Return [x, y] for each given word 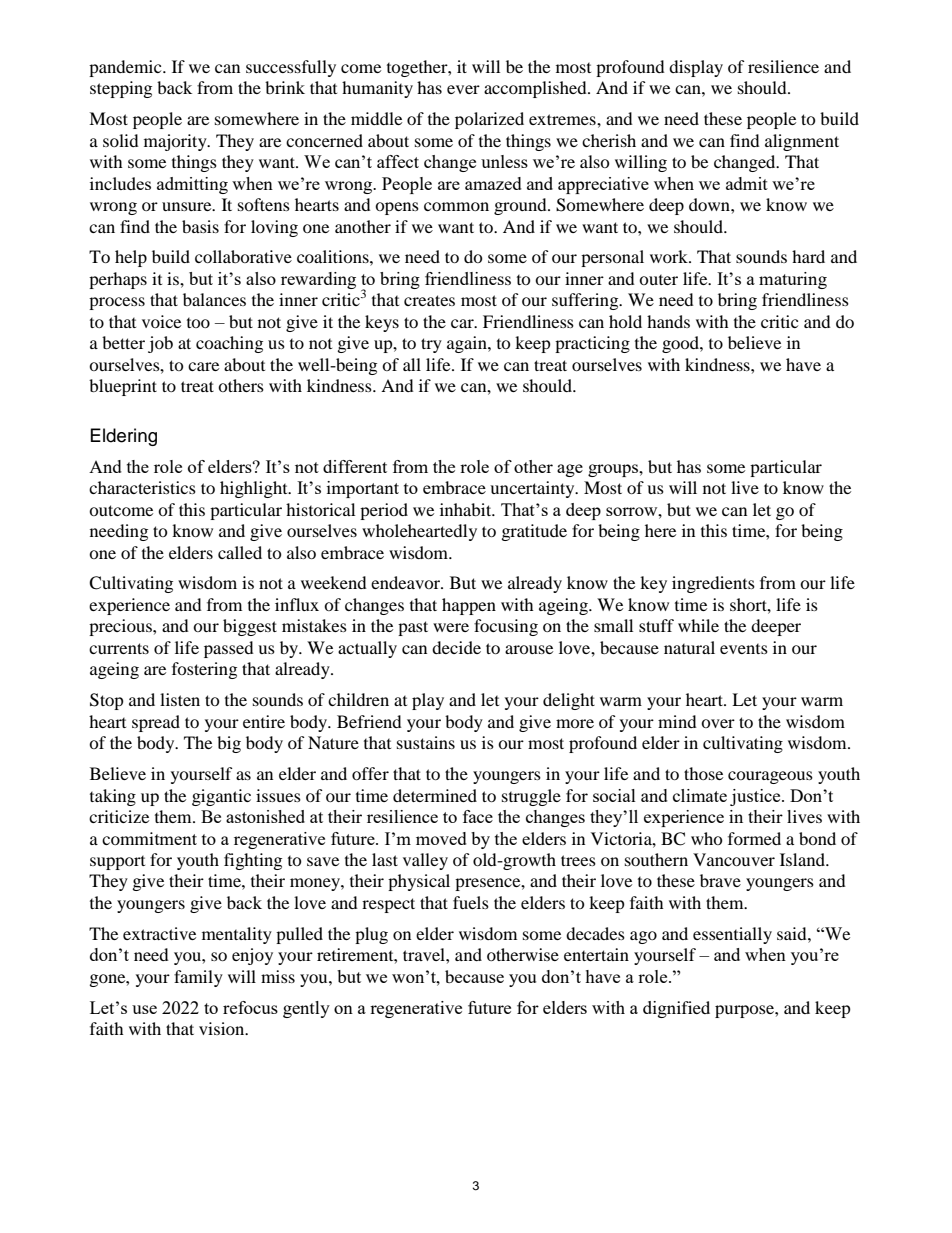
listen [180, 699]
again [468, 344]
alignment [802, 142]
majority [176, 142]
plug [371, 935]
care [203, 366]
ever [463, 89]
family [198, 978]
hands [668, 321]
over [718, 723]
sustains [426, 742]
